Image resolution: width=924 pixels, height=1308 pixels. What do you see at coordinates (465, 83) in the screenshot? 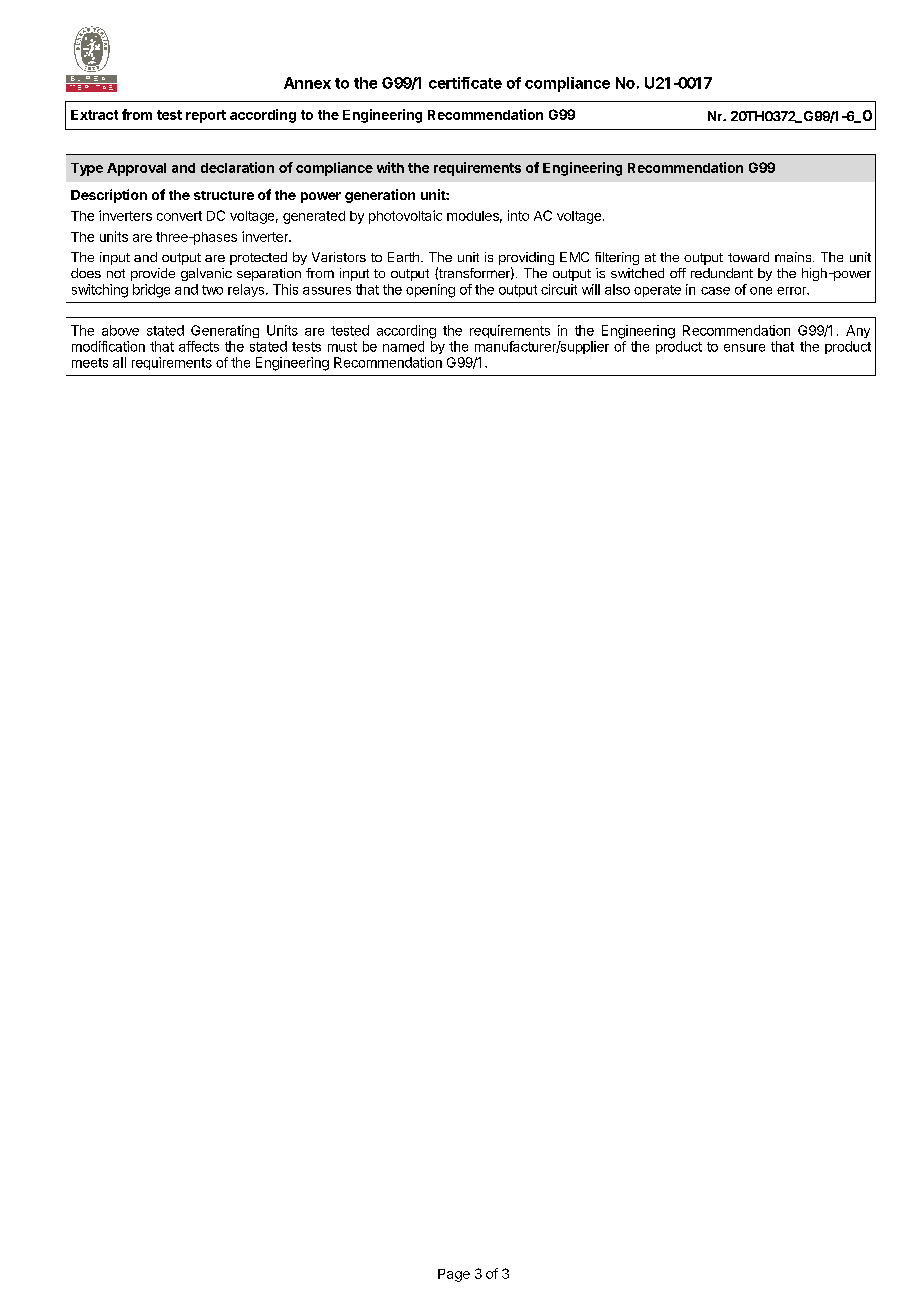
I see `certificate` at bounding box center [465, 83].
